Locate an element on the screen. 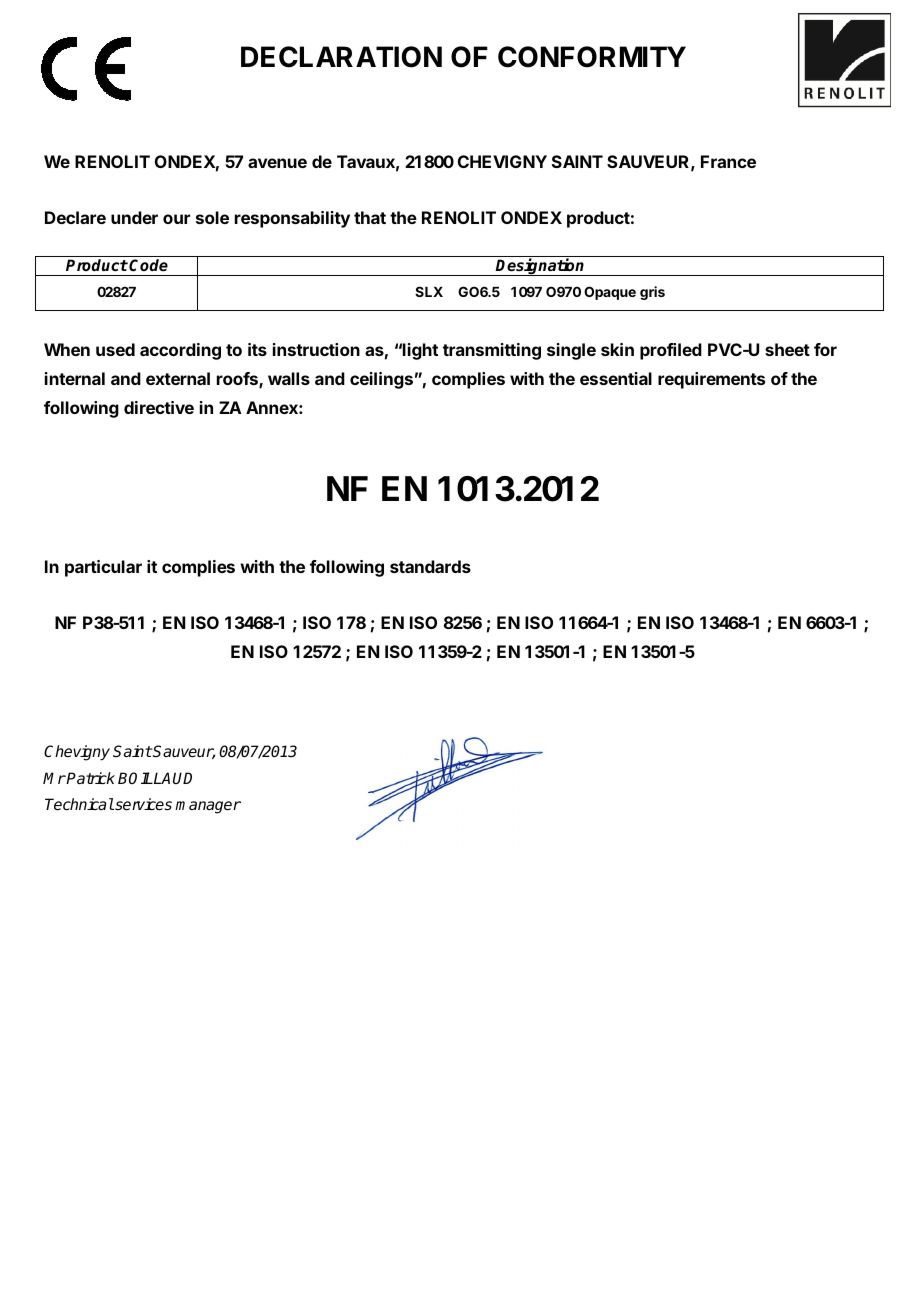 The image size is (924, 1308). ceilings is located at coordinates (381, 380).
